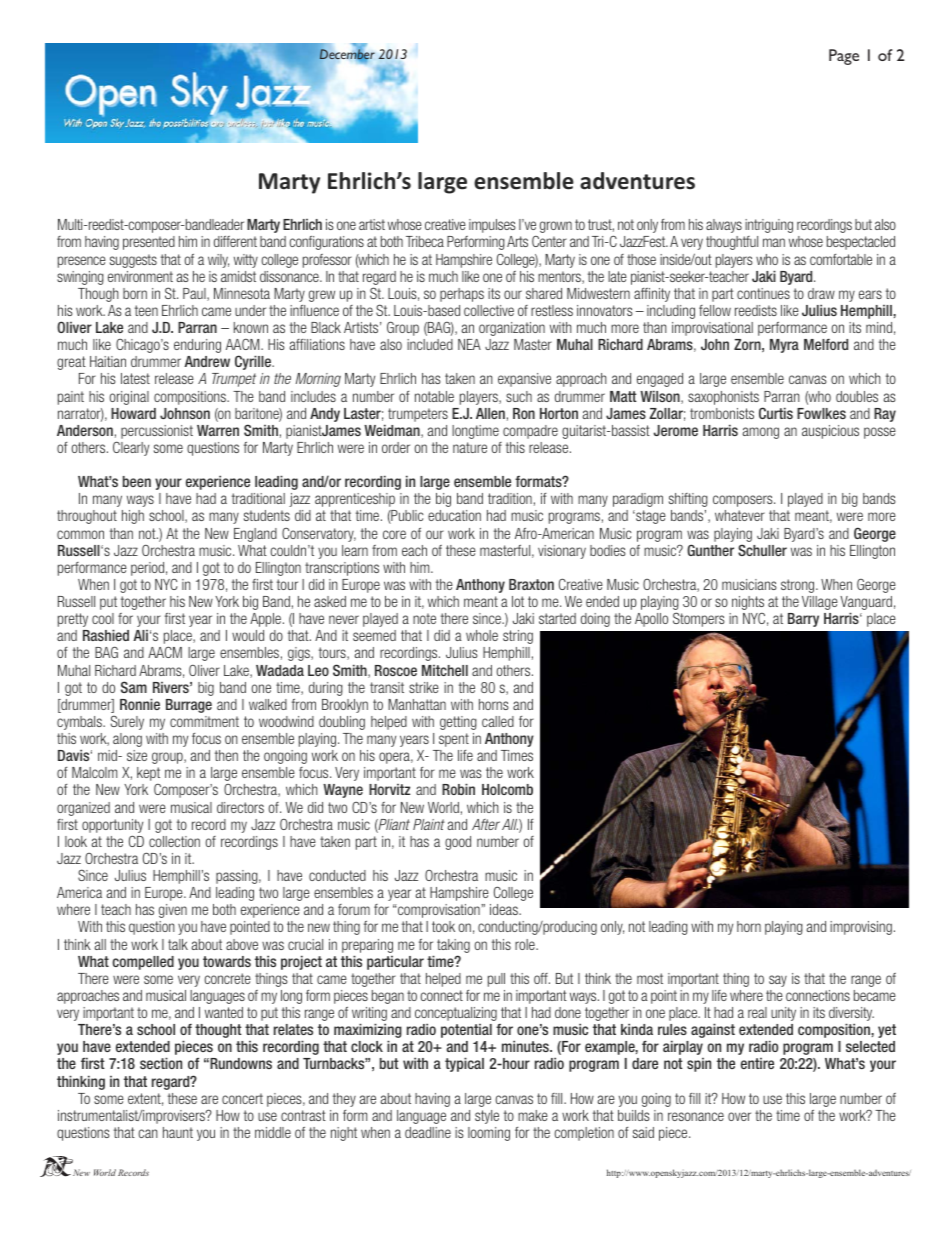 This screenshot has width=952, height=1233. I want to click on presented, so click(149, 243).
